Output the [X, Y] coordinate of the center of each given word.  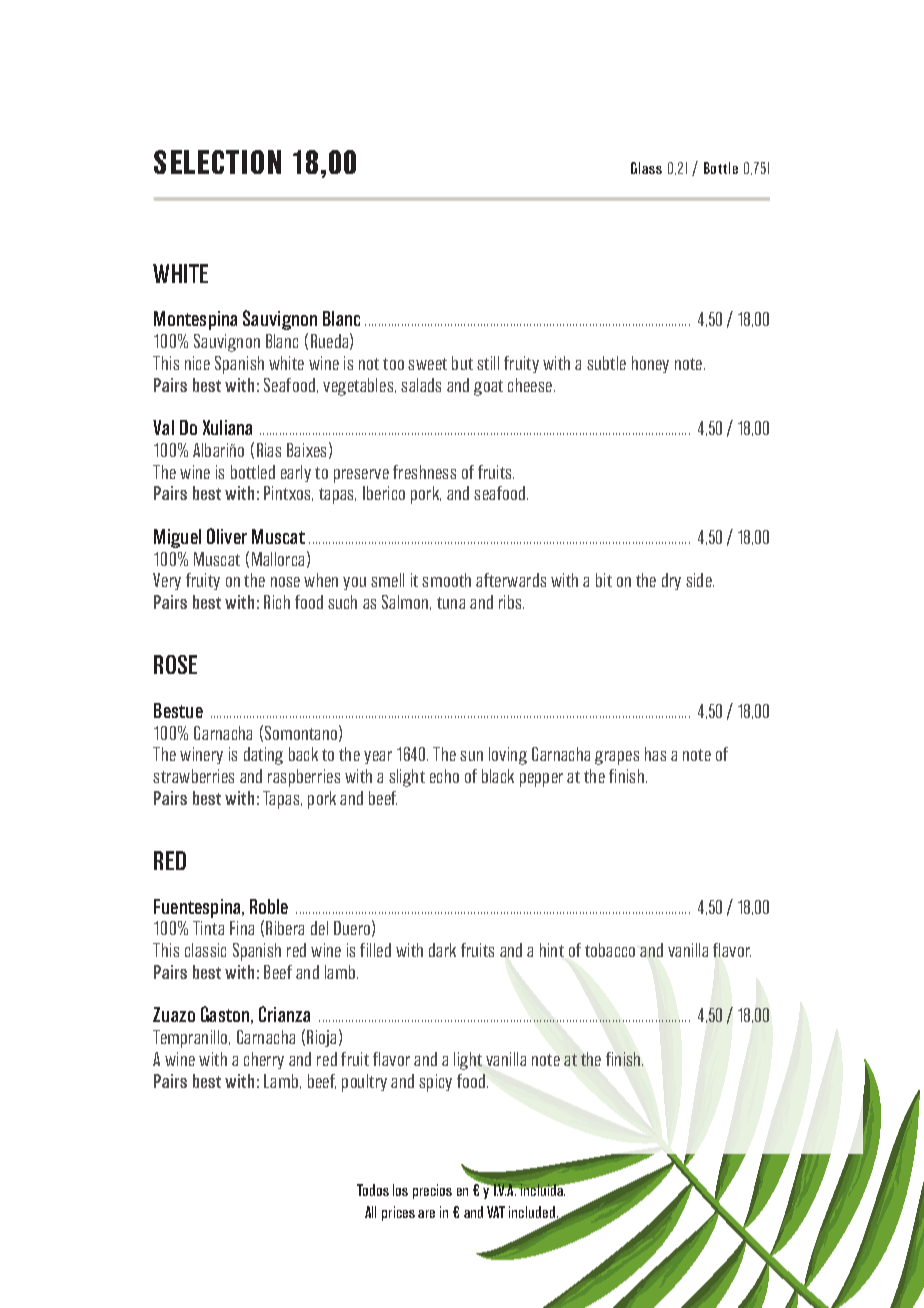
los [400, 1190]
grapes [617, 758]
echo [444, 776]
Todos [373, 1190]
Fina [242, 928]
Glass [646, 168]
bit [604, 580]
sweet [427, 364]
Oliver [227, 536]
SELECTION [217, 162]
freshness [424, 472]
